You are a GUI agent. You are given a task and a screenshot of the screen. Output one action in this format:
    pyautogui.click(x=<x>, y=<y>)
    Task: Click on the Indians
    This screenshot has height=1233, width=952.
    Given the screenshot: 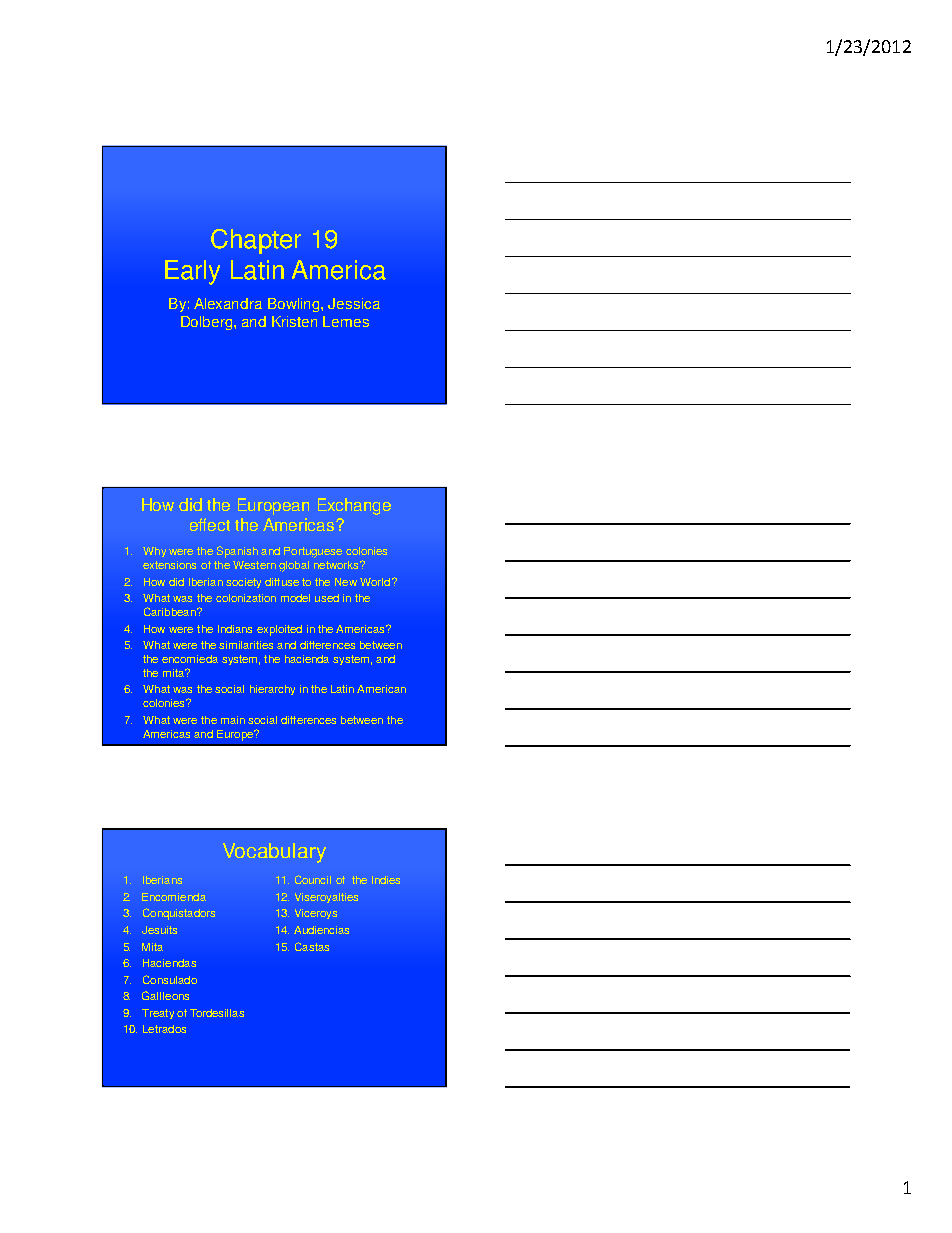 What is the action you would take?
    pyautogui.click(x=235, y=629)
